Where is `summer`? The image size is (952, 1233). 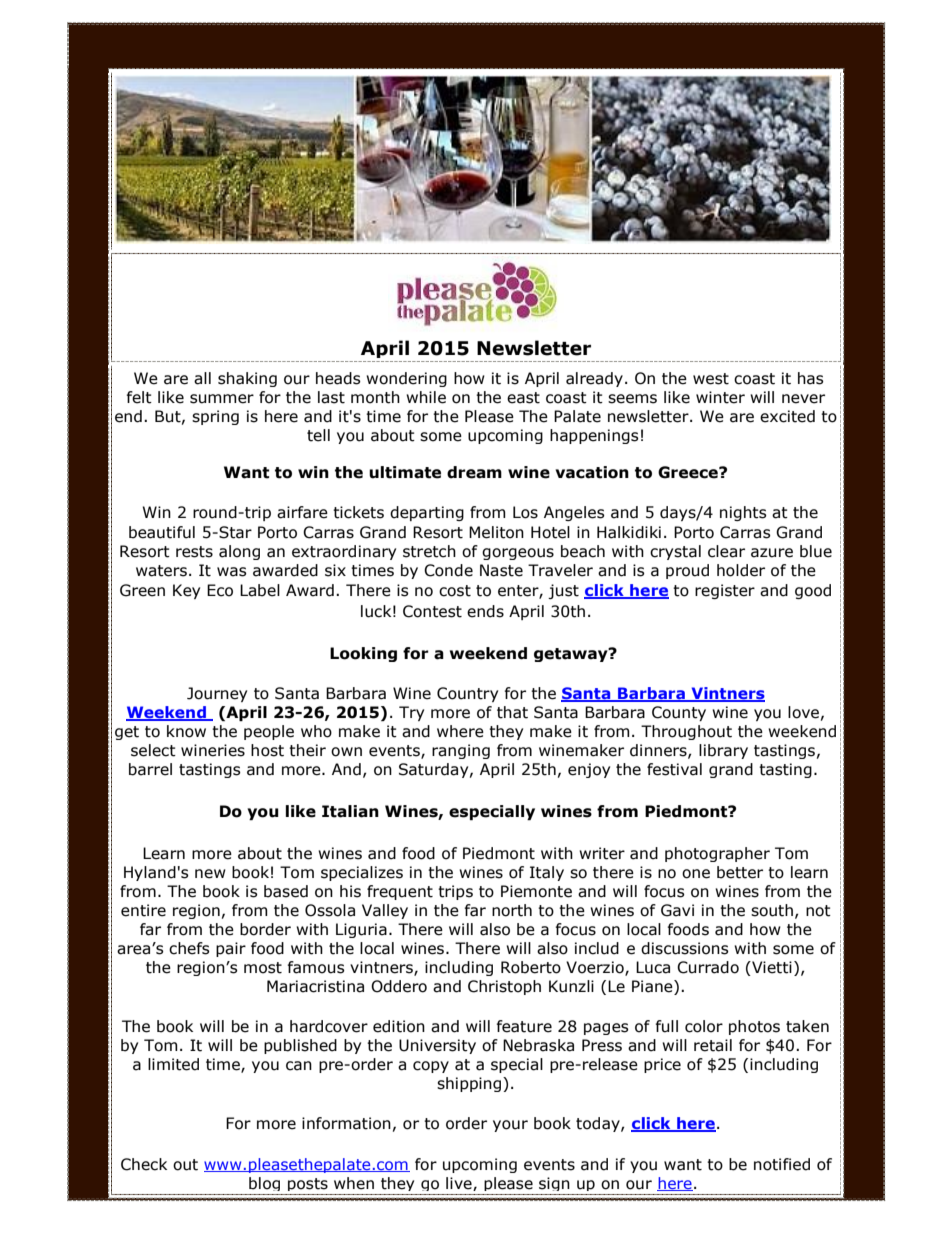
summer is located at coordinates (222, 399).
